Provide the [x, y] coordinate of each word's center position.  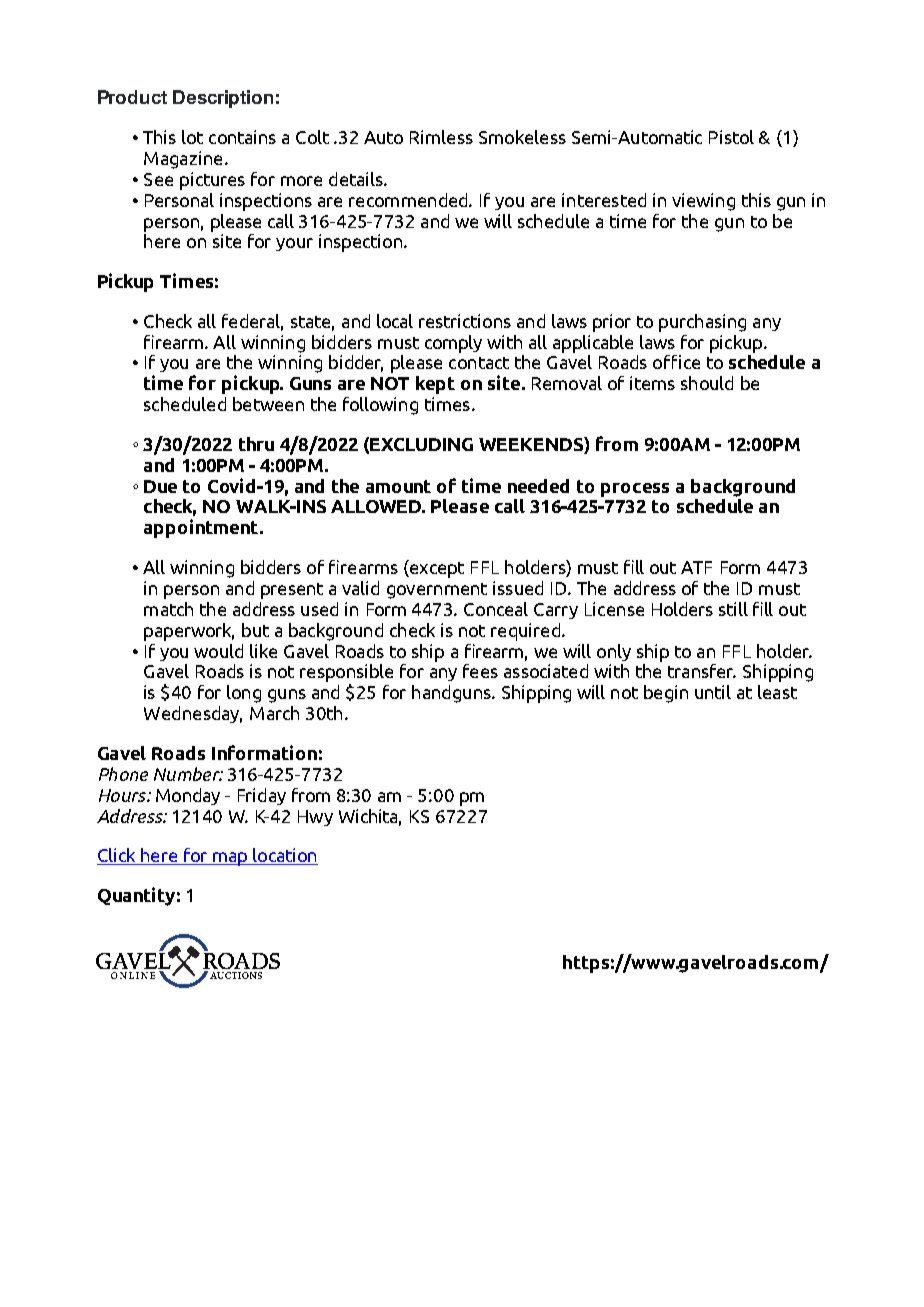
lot [192, 137]
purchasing [702, 323]
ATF [696, 567]
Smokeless [522, 137]
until [713, 692]
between [268, 404]
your [294, 244]
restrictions [465, 321]
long [244, 694]
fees [480, 671]
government [437, 591]
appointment [202, 528]
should [707, 383]
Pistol [731, 137]
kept [435, 385]
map [230, 859]
